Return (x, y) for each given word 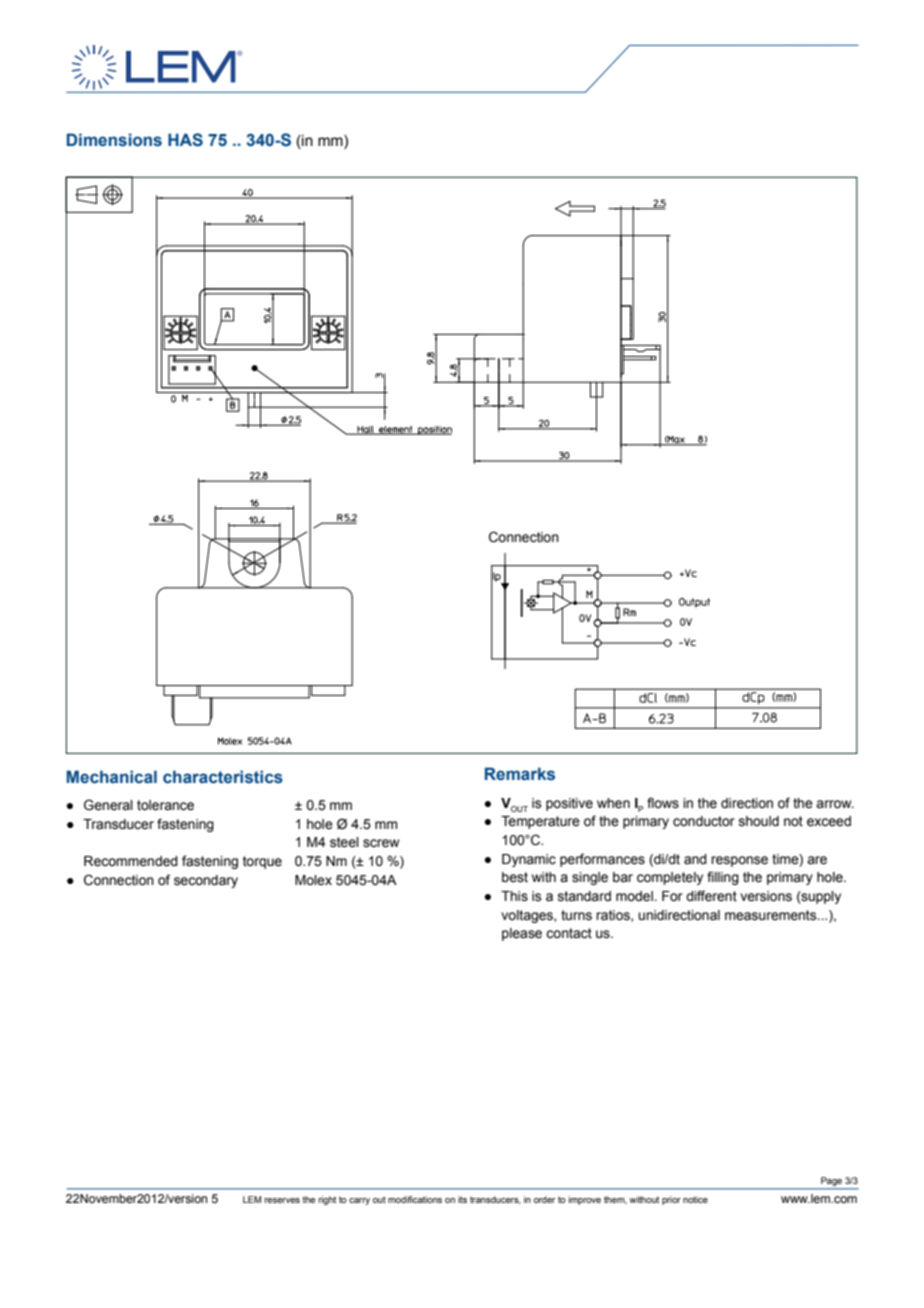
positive (569, 804)
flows (663, 803)
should (759, 821)
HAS (185, 140)
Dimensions (114, 140)
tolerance (165, 805)
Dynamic (529, 860)
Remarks (520, 774)
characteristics (223, 777)
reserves (282, 1200)
